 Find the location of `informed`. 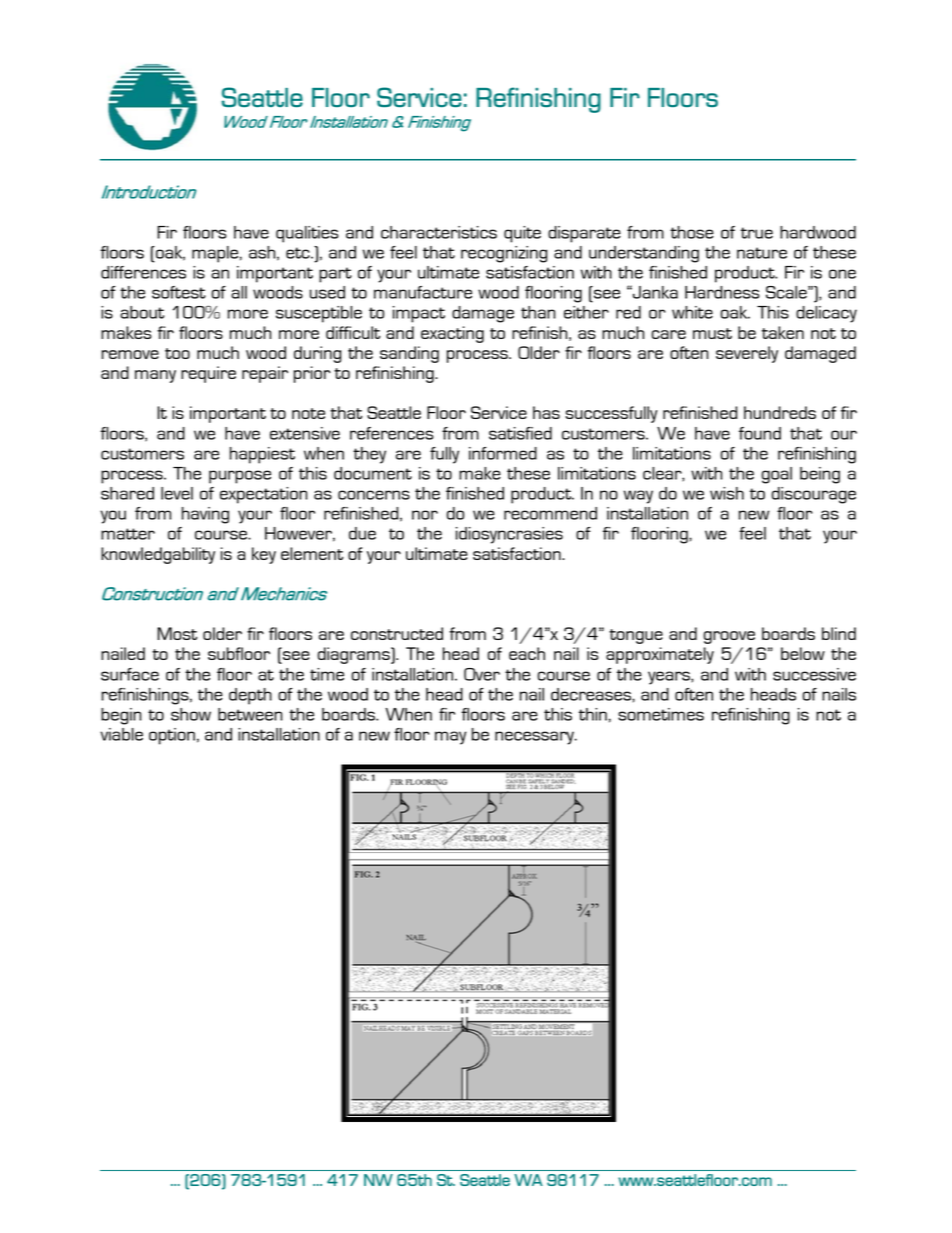

informed is located at coordinates (503, 453).
